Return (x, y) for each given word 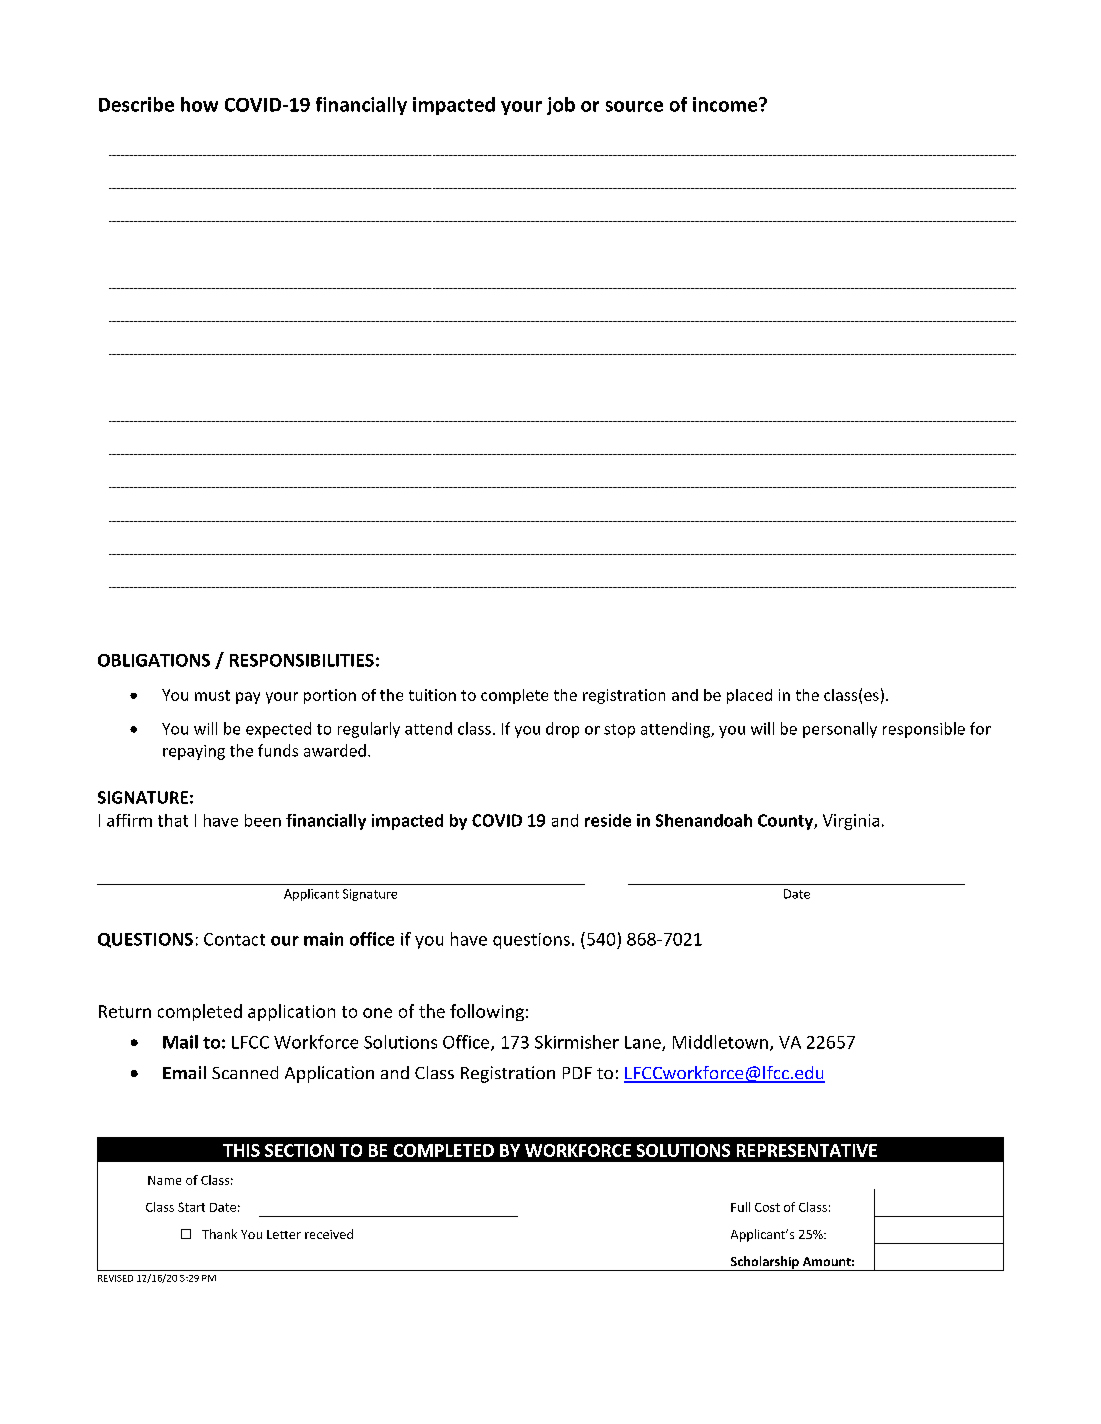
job (561, 106)
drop (562, 730)
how (199, 104)
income (726, 104)
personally (840, 730)
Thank (219, 1234)
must (212, 695)
